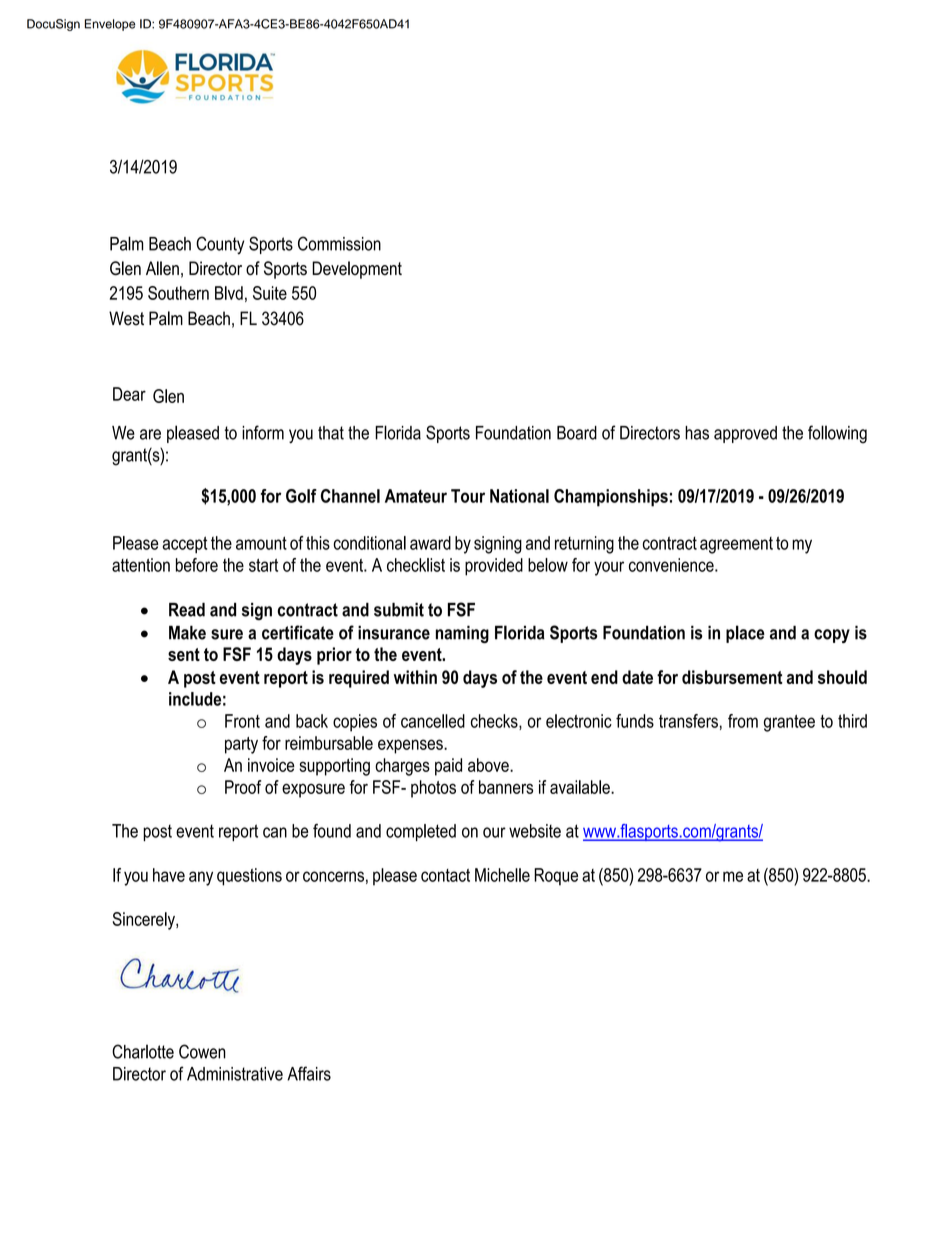  I want to click on Tour, so click(468, 496).
